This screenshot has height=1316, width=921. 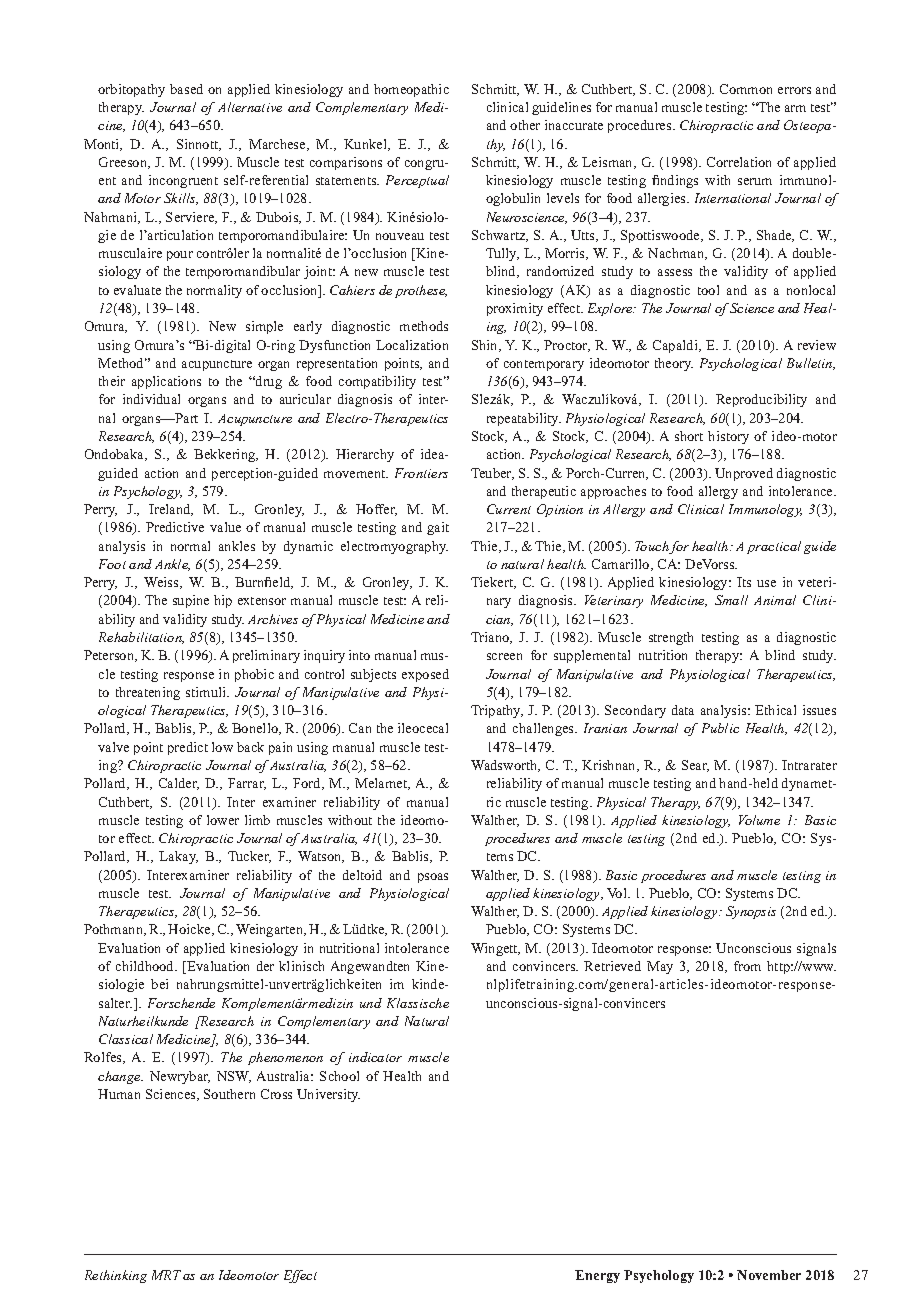 I want to click on stimuli, so click(x=207, y=692).
